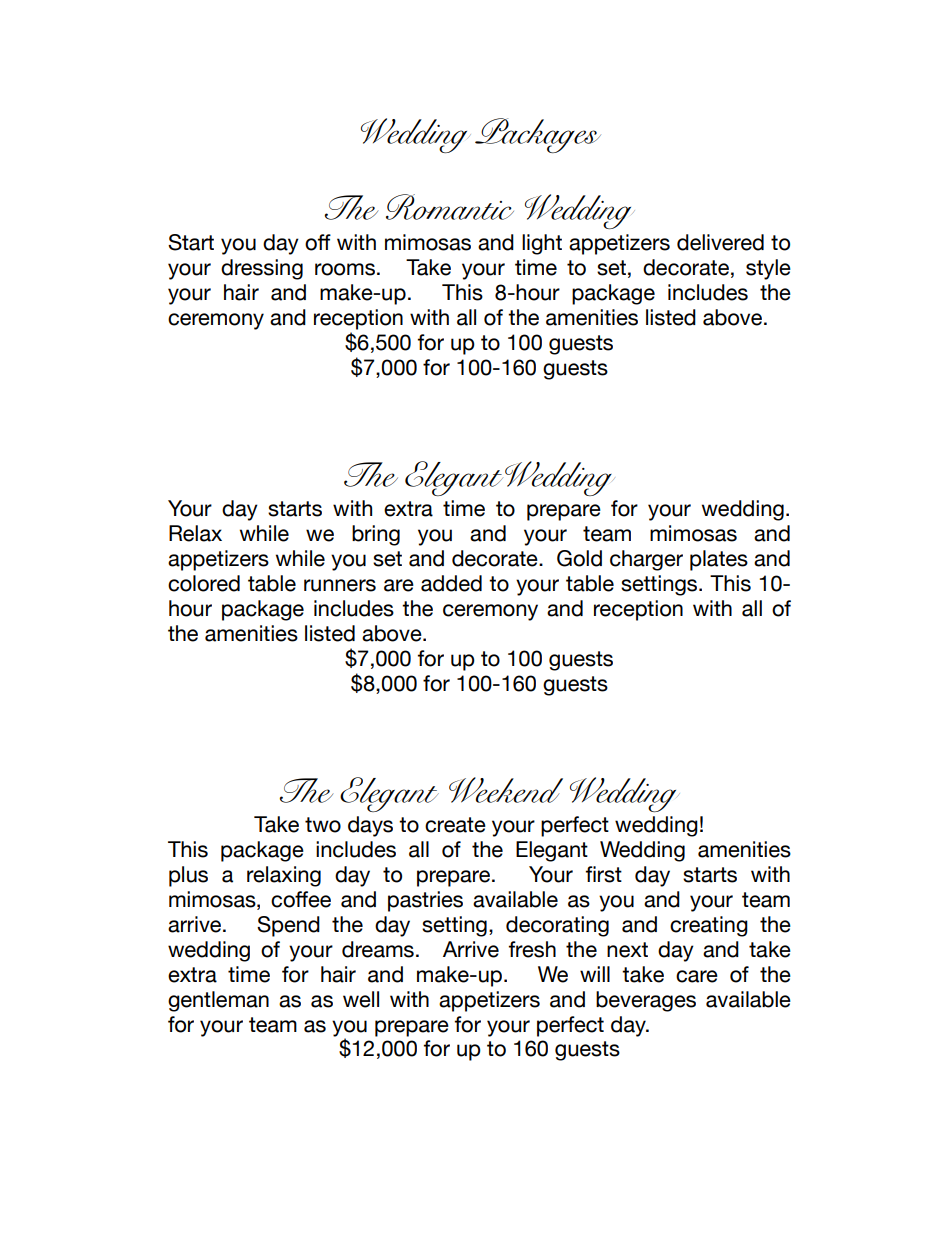 This screenshot has height=1233, width=952. I want to click on colored, so click(204, 583).
